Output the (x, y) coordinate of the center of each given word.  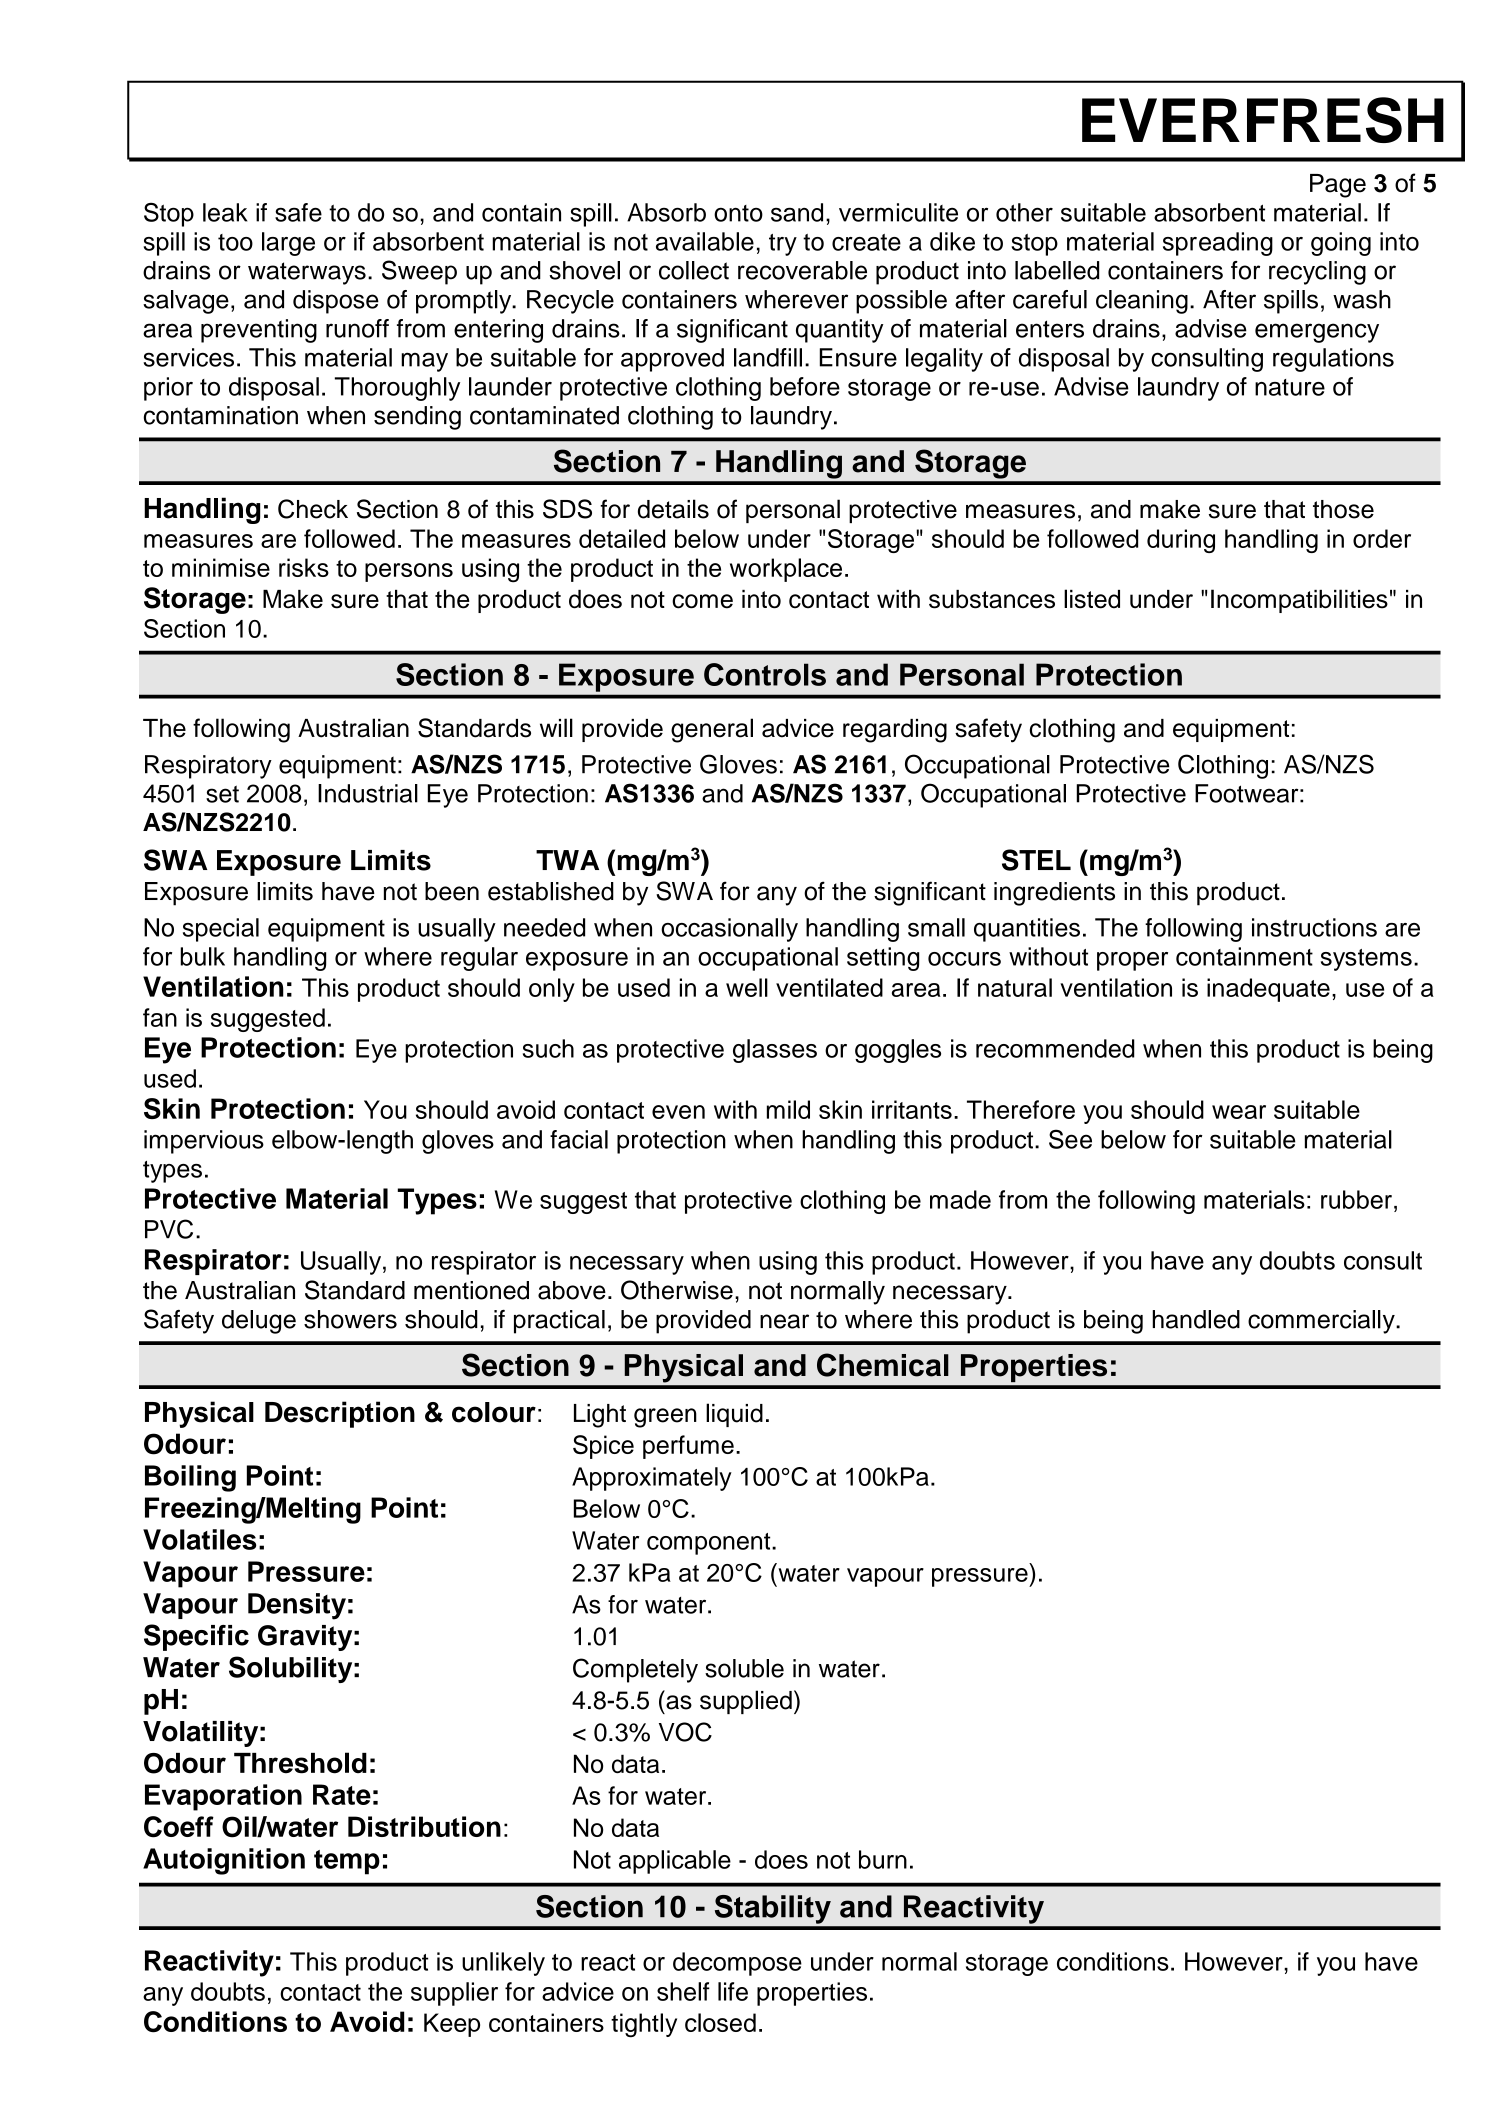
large (288, 244)
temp (347, 1862)
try (783, 245)
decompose (737, 1964)
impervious (204, 1142)
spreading (1218, 244)
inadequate (1268, 990)
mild (788, 1109)
